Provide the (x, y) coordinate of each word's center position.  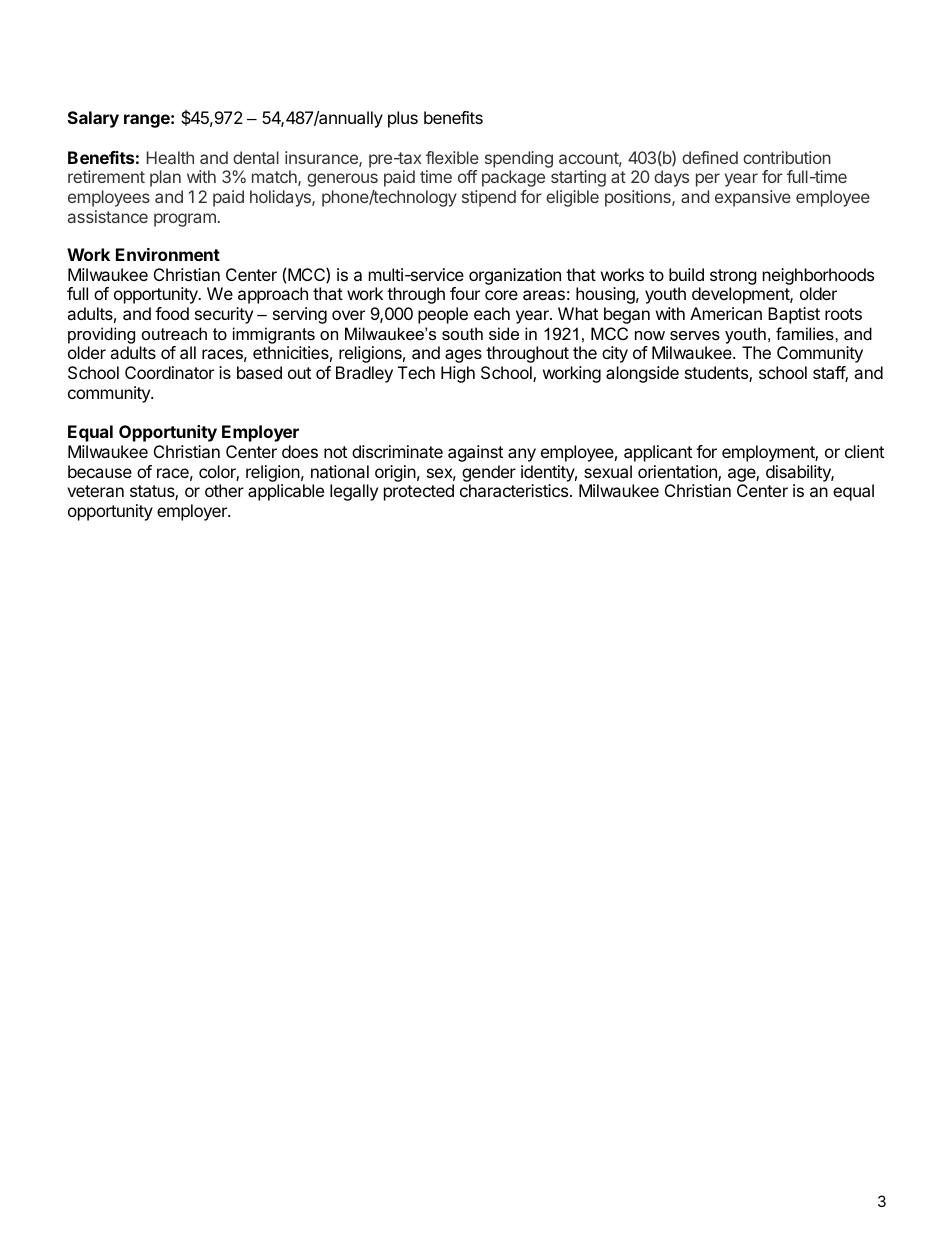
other (224, 490)
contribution (787, 157)
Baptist (794, 315)
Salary (93, 119)
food (172, 313)
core (501, 295)
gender (489, 473)
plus (403, 119)
